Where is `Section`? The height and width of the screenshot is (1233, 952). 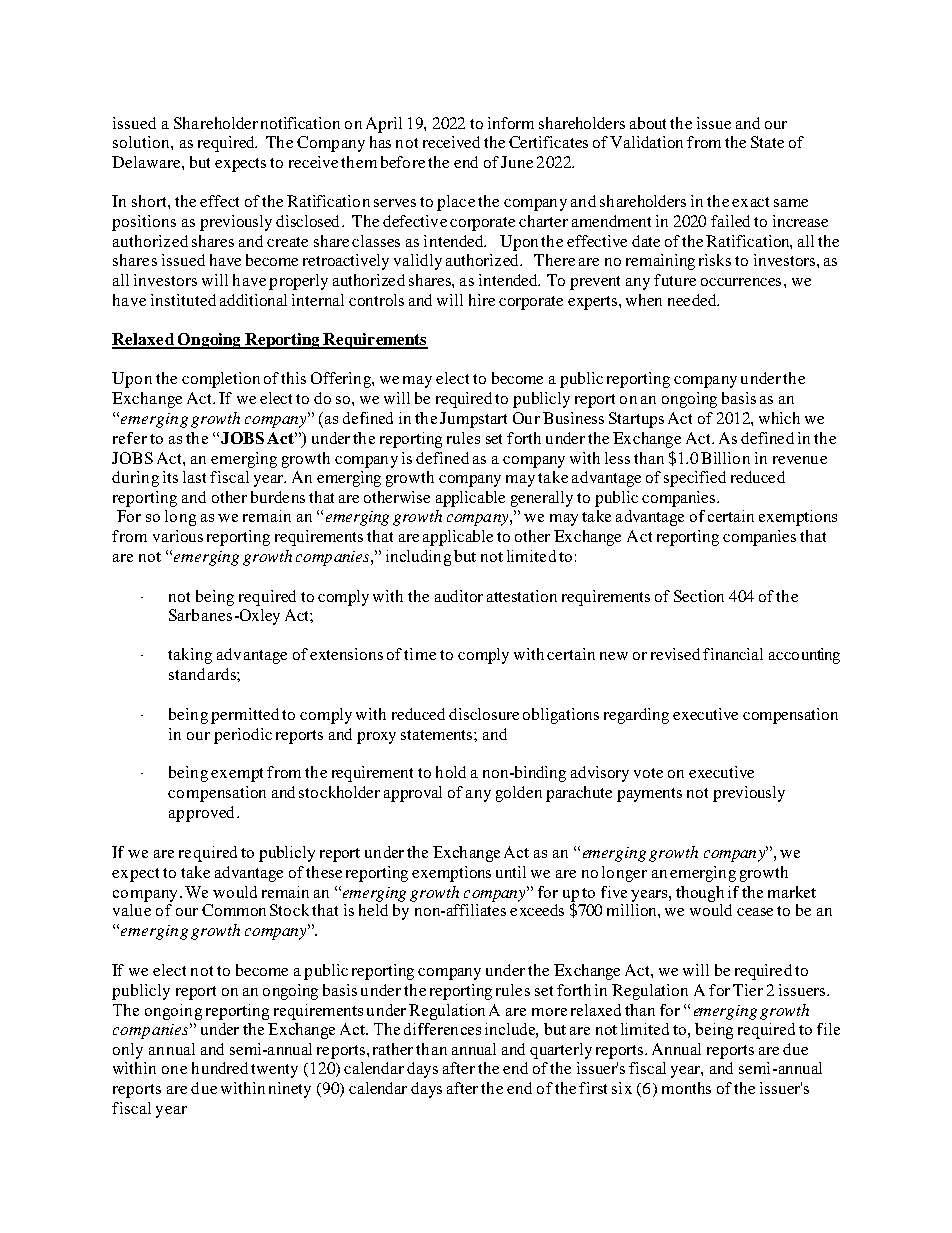
Section is located at coordinates (699, 596).
